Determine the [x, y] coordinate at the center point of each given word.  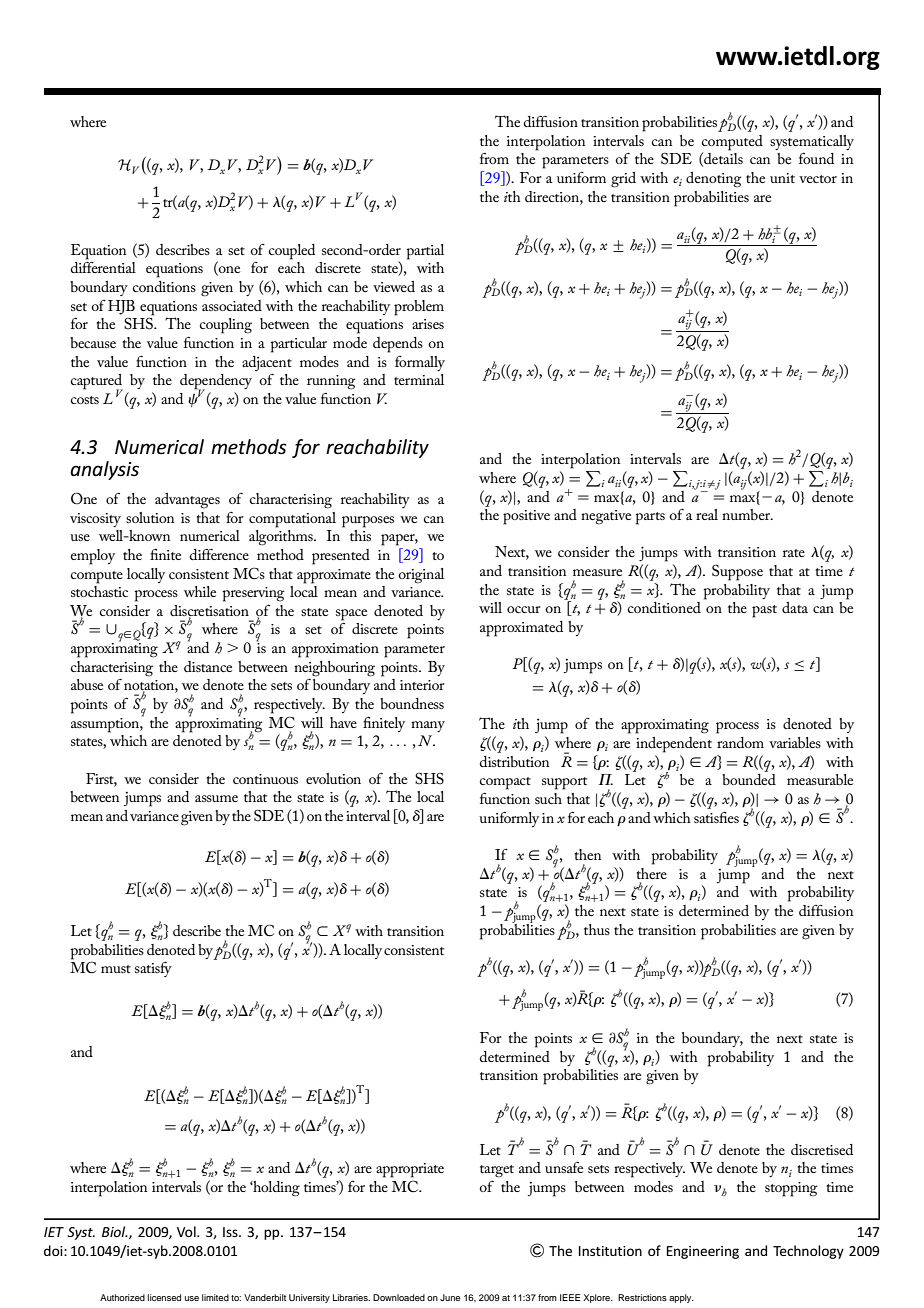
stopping [791, 1189]
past [764, 611]
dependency [216, 383]
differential [103, 267]
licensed [164, 1297]
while [200, 591]
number [747, 514]
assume [216, 798]
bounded [749, 779]
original [421, 576]
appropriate [410, 1170]
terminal [419, 379]
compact [505, 783]
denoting [714, 180]
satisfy [153, 969]
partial [425, 252]
